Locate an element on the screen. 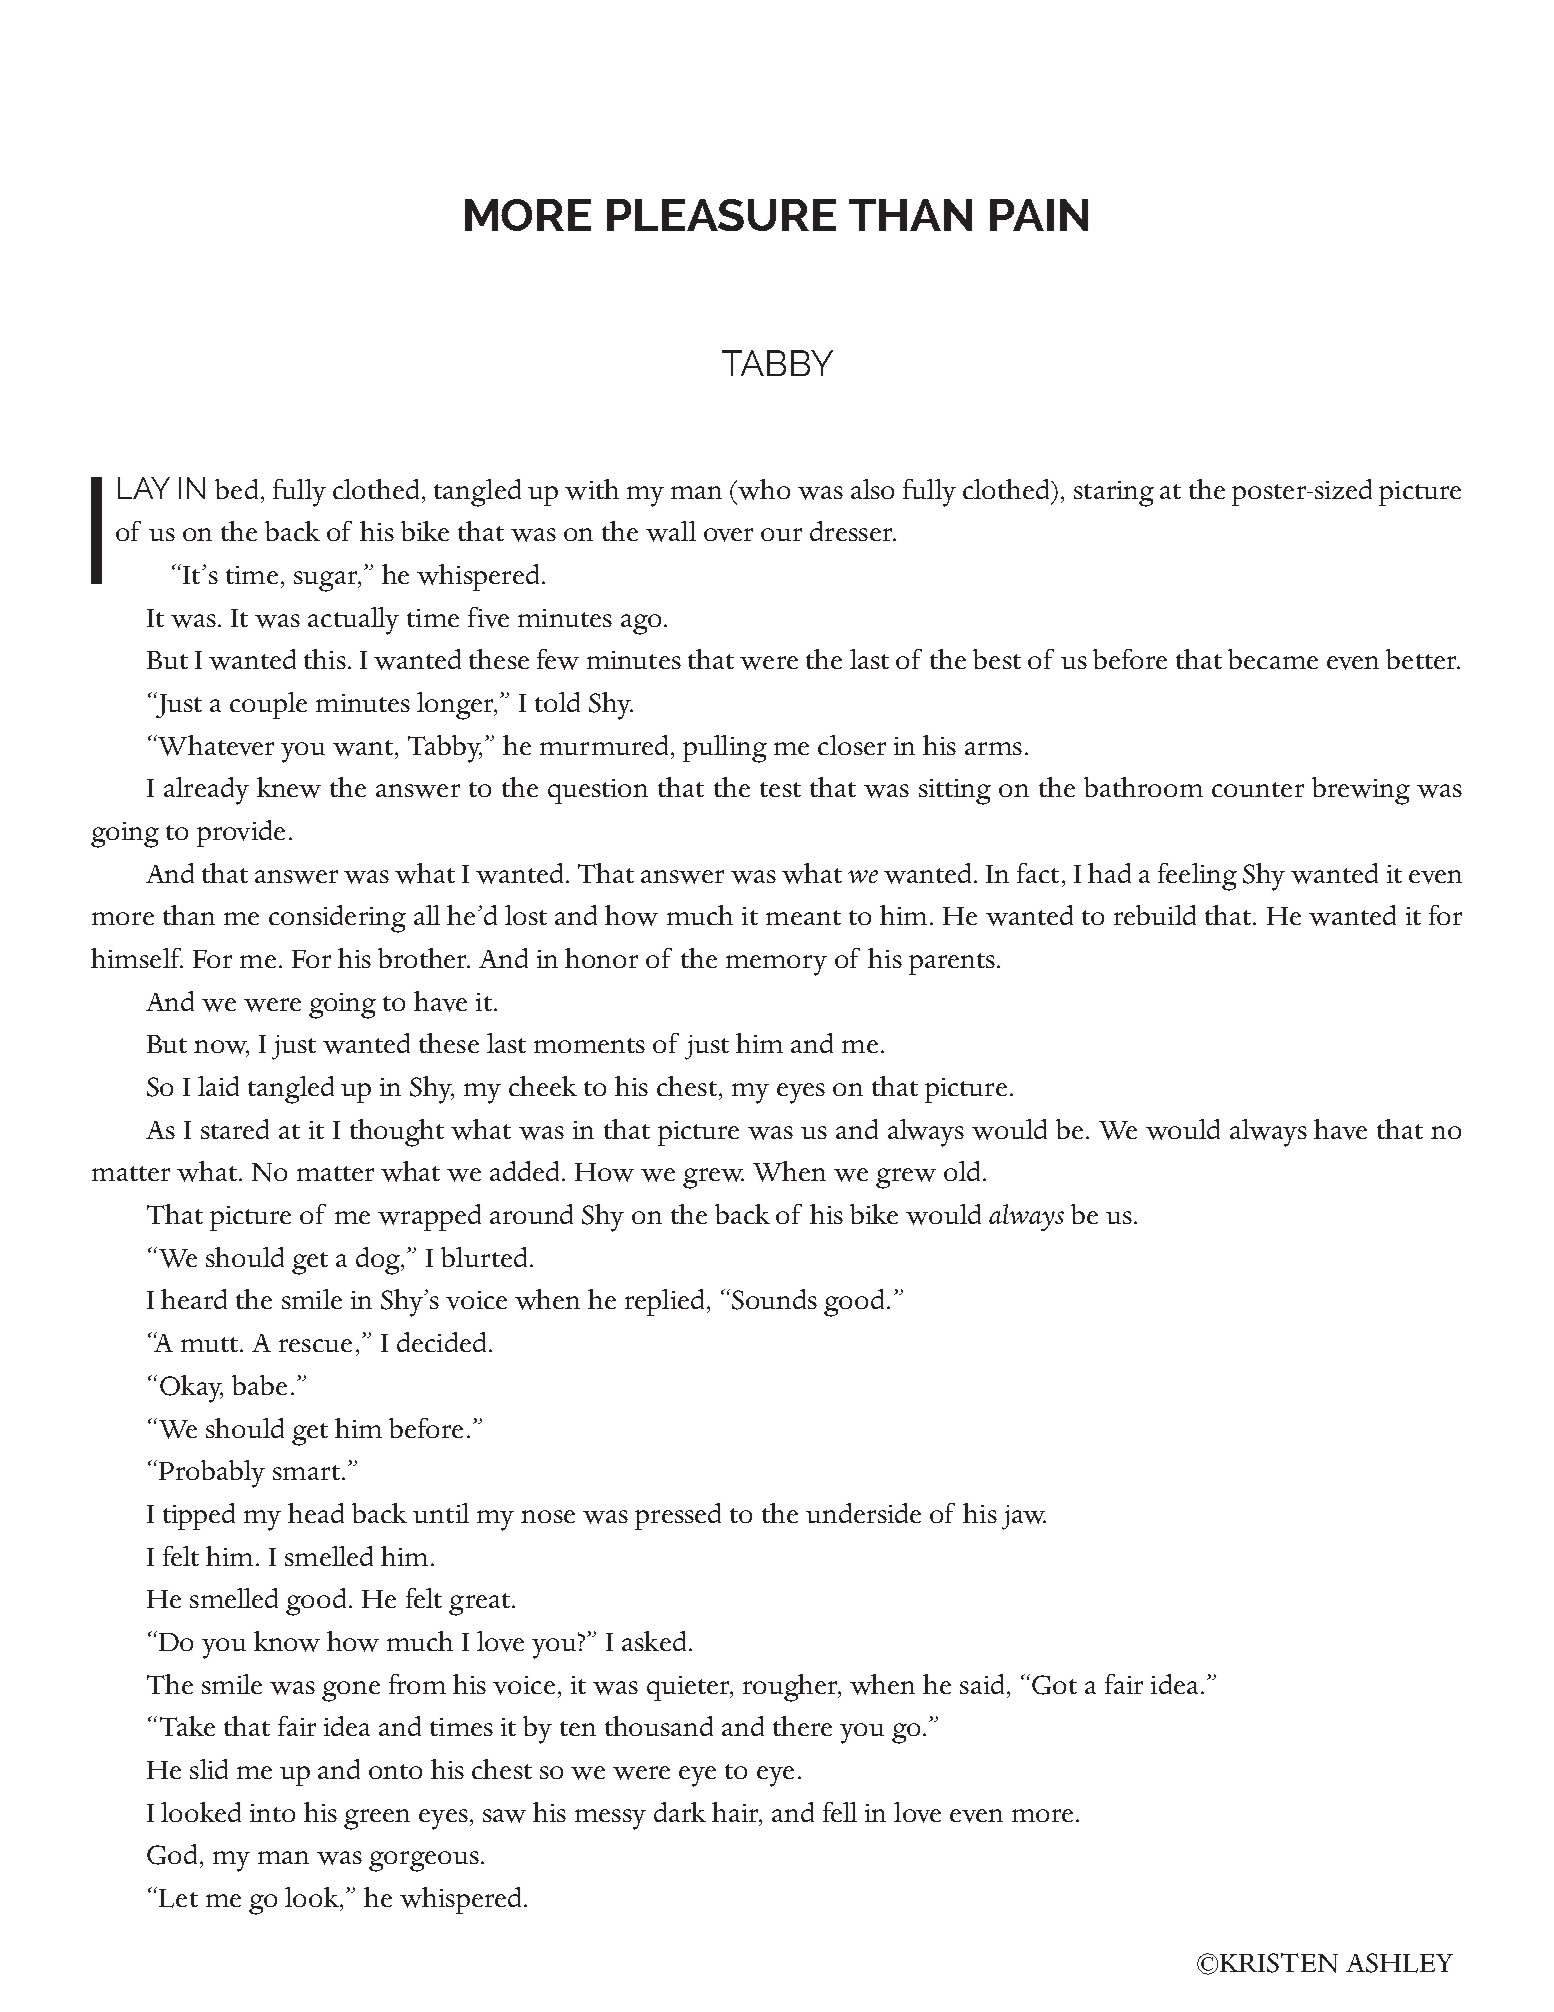 This screenshot has width=1554, height=2012. laid is located at coordinates (218, 1086).
